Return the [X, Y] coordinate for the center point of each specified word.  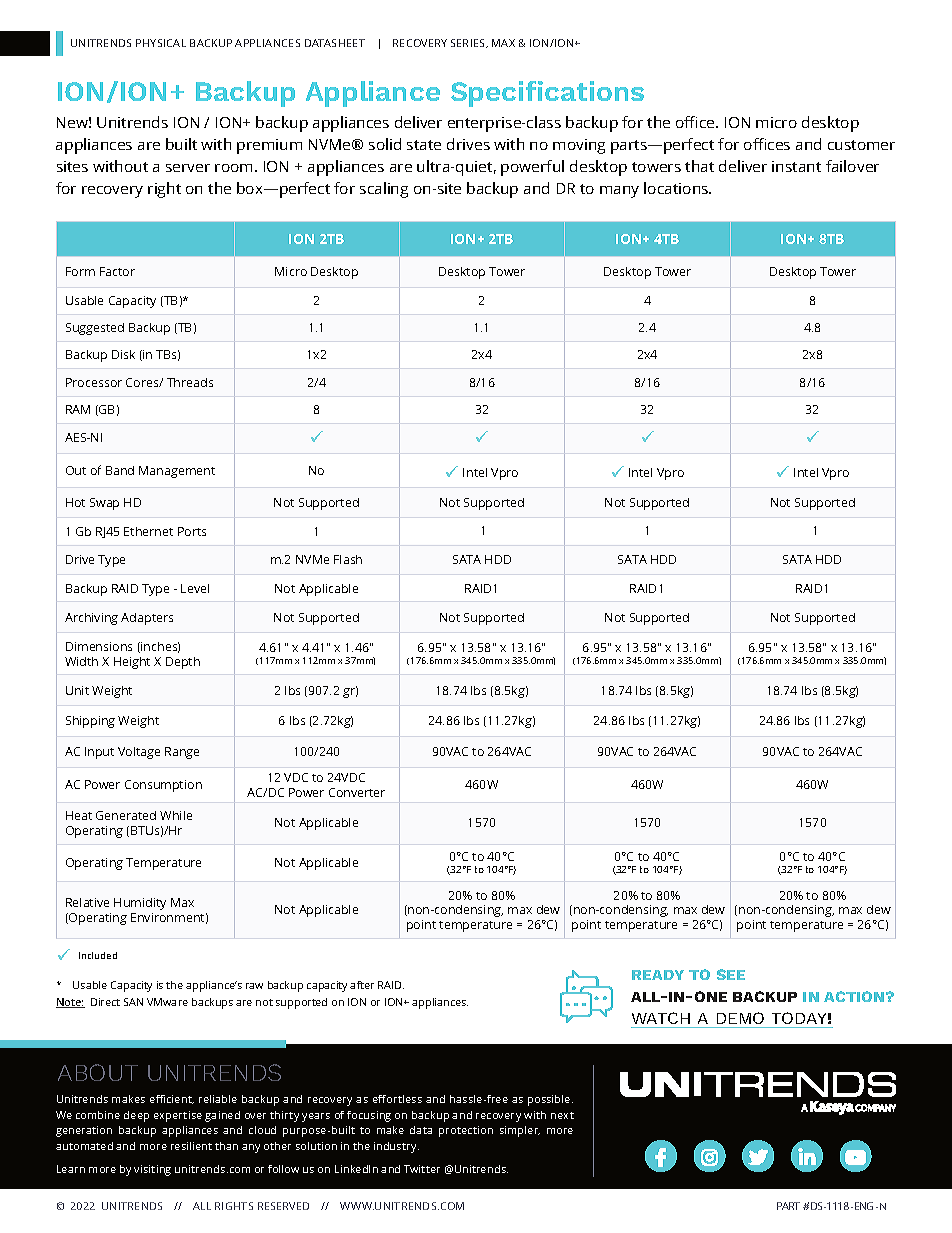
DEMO [740, 1018]
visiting [152, 1170]
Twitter [422, 1169]
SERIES [469, 43]
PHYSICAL [161, 43]
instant [796, 166]
